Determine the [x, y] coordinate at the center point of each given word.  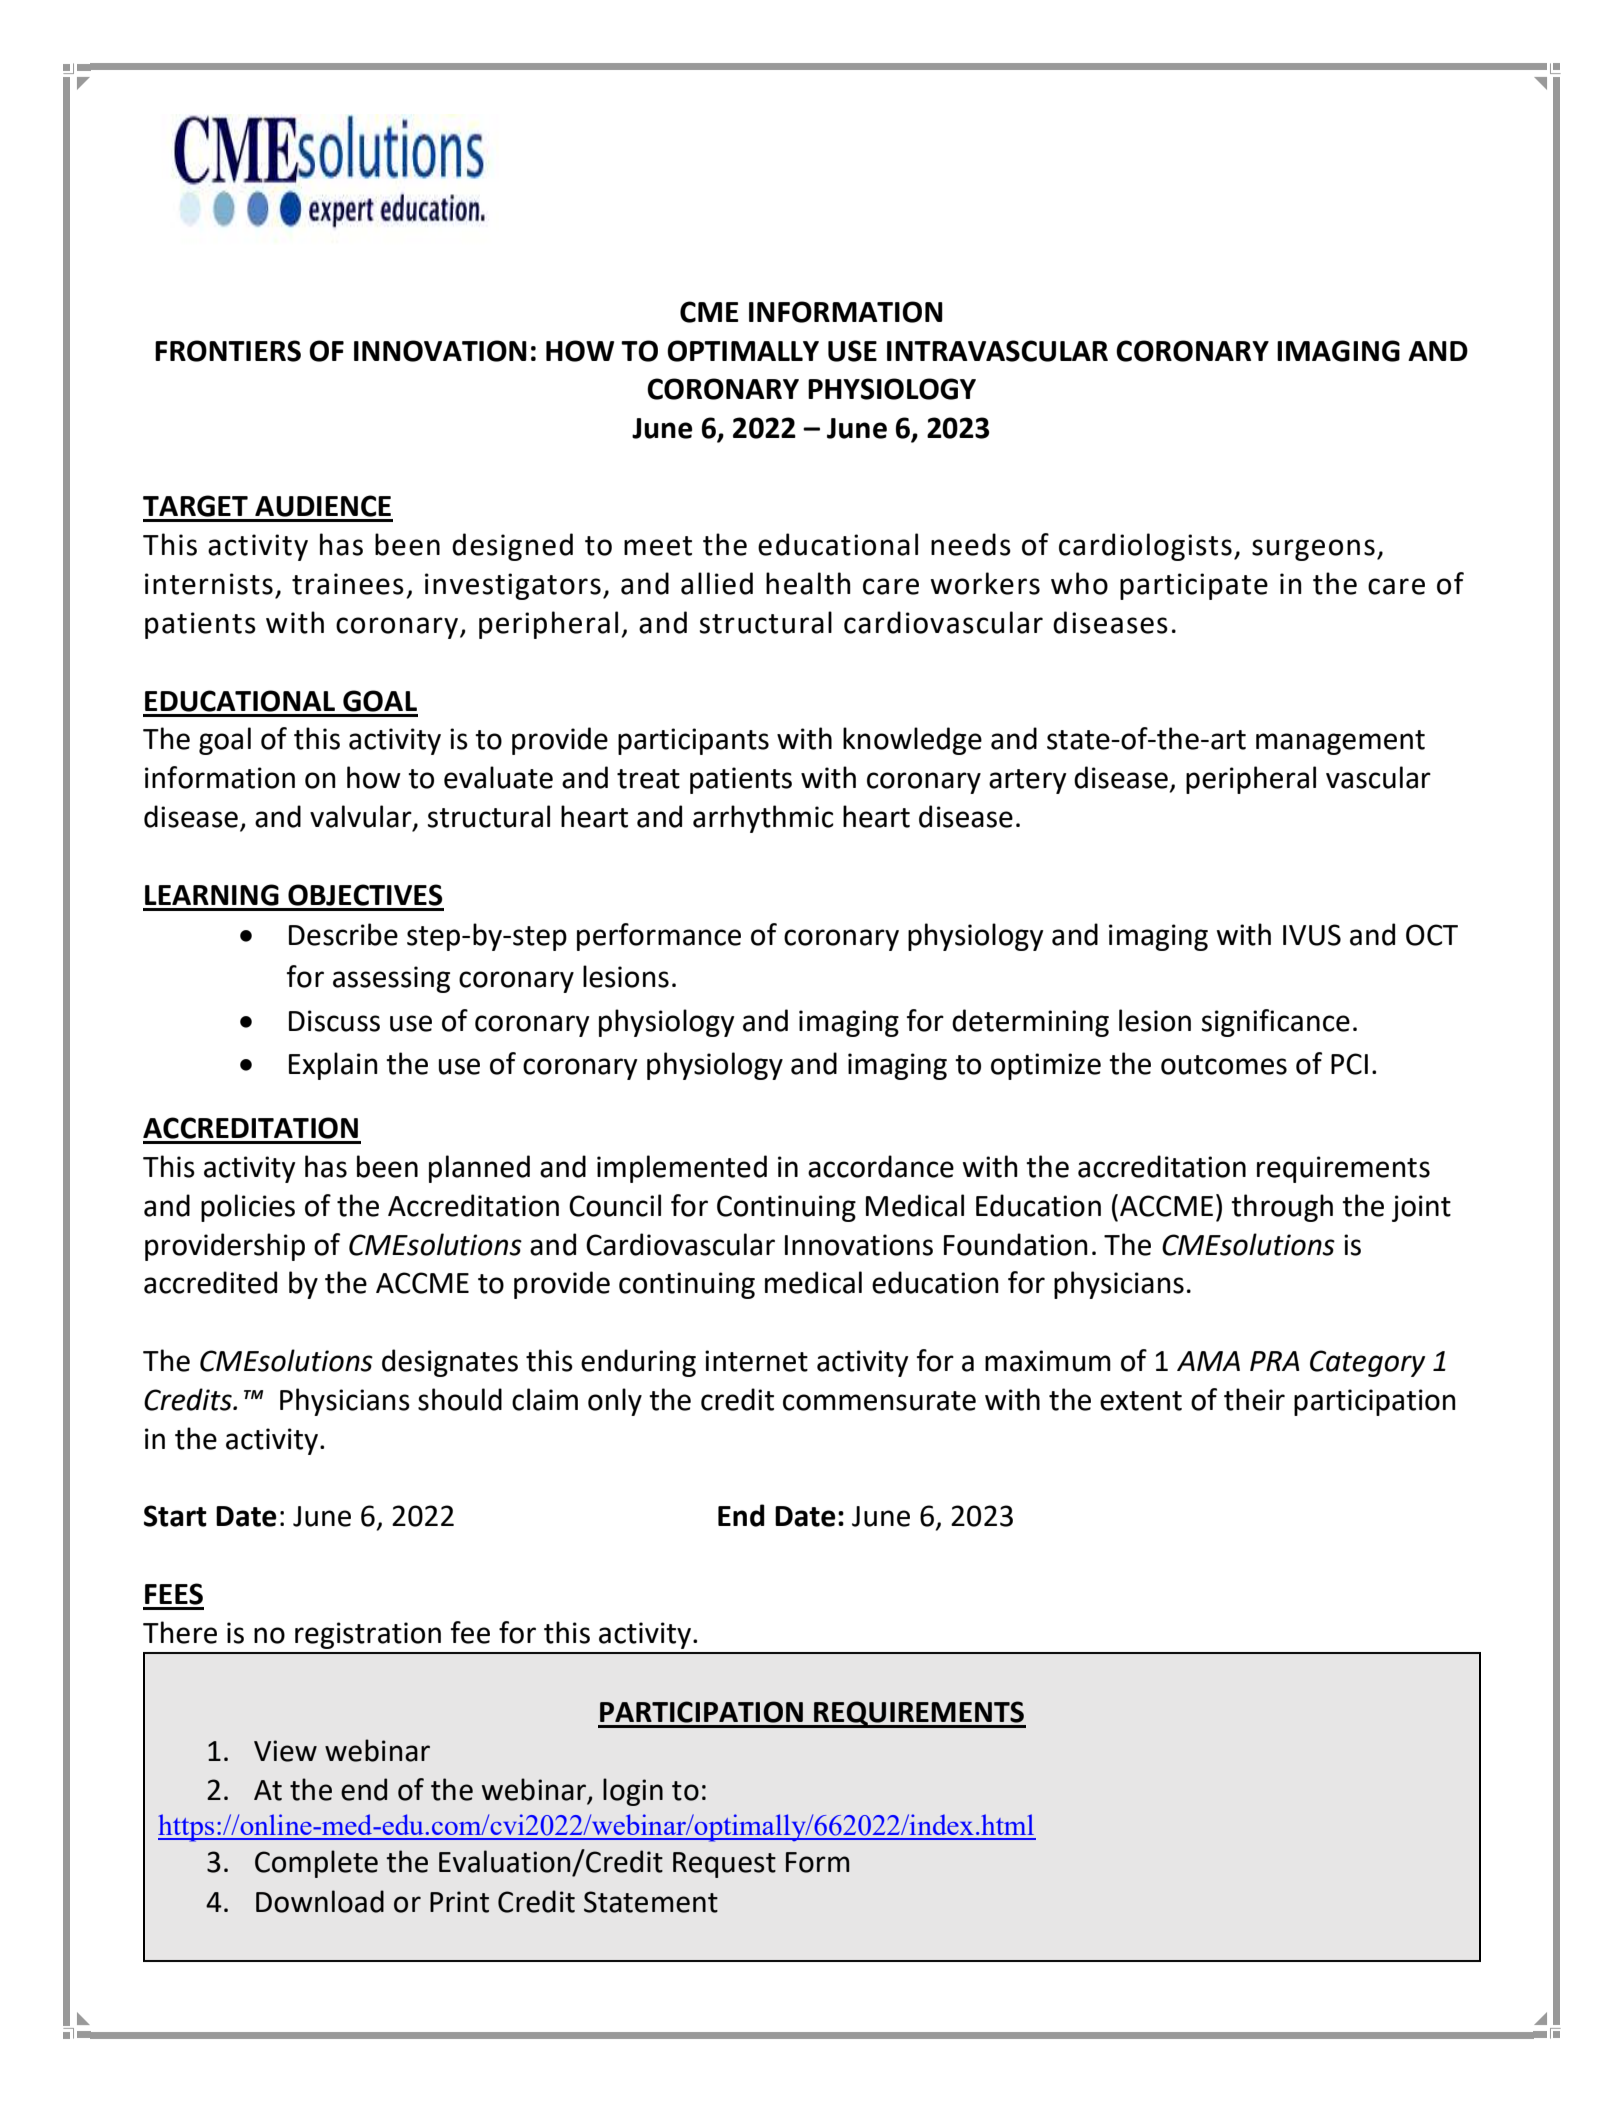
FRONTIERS [228, 351]
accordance [881, 1166]
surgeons [1313, 550]
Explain [333, 1066]
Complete [316, 1864]
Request [724, 1865]
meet [658, 546]
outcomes [1224, 1065]
